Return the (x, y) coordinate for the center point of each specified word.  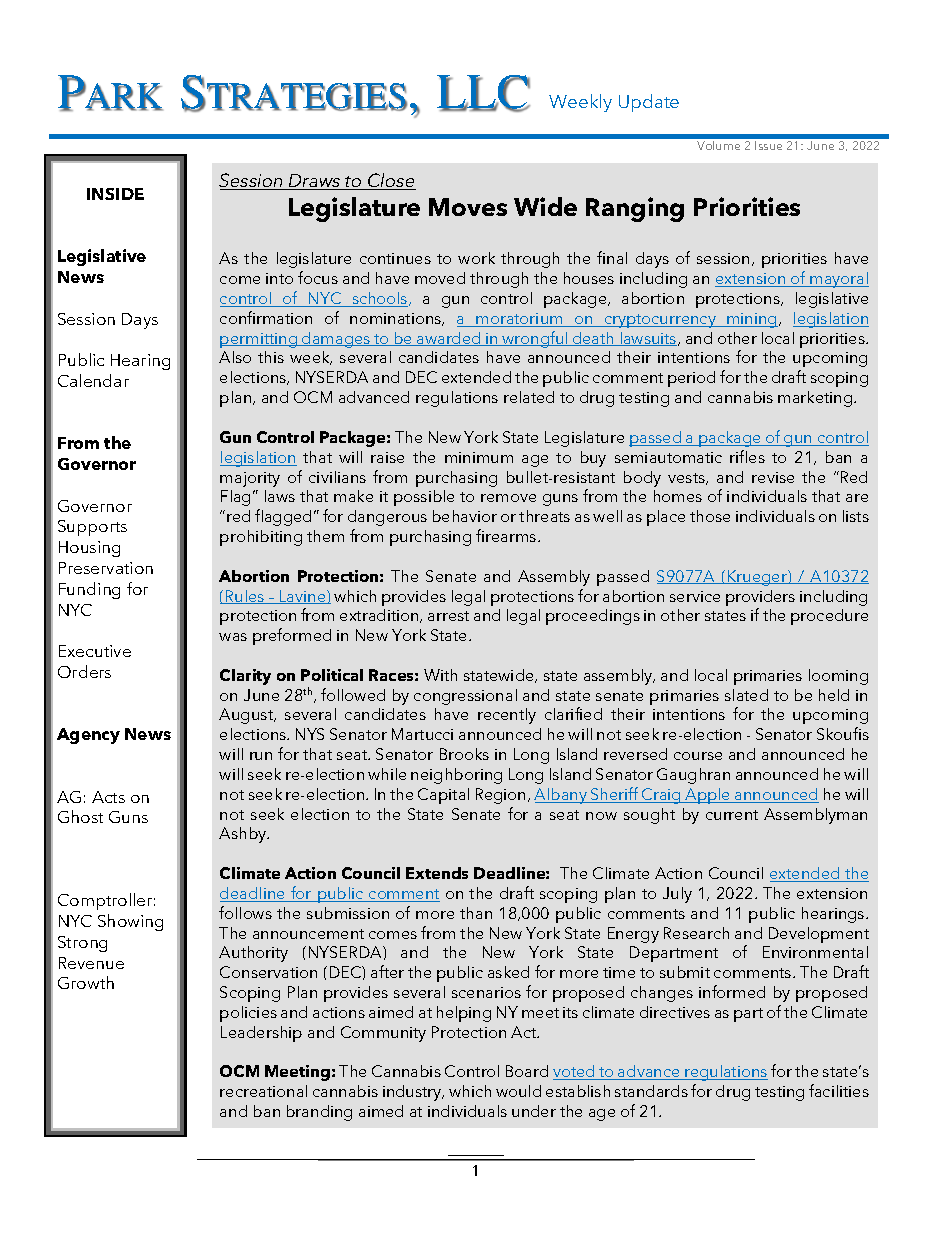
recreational (263, 1091)
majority (250, 479)
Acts (108, 797)
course (698, 756)
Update (649, 103)
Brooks (464, 754)
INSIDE (115, 194)
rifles (747, 456)
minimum (479, 457)
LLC (483, 93)
